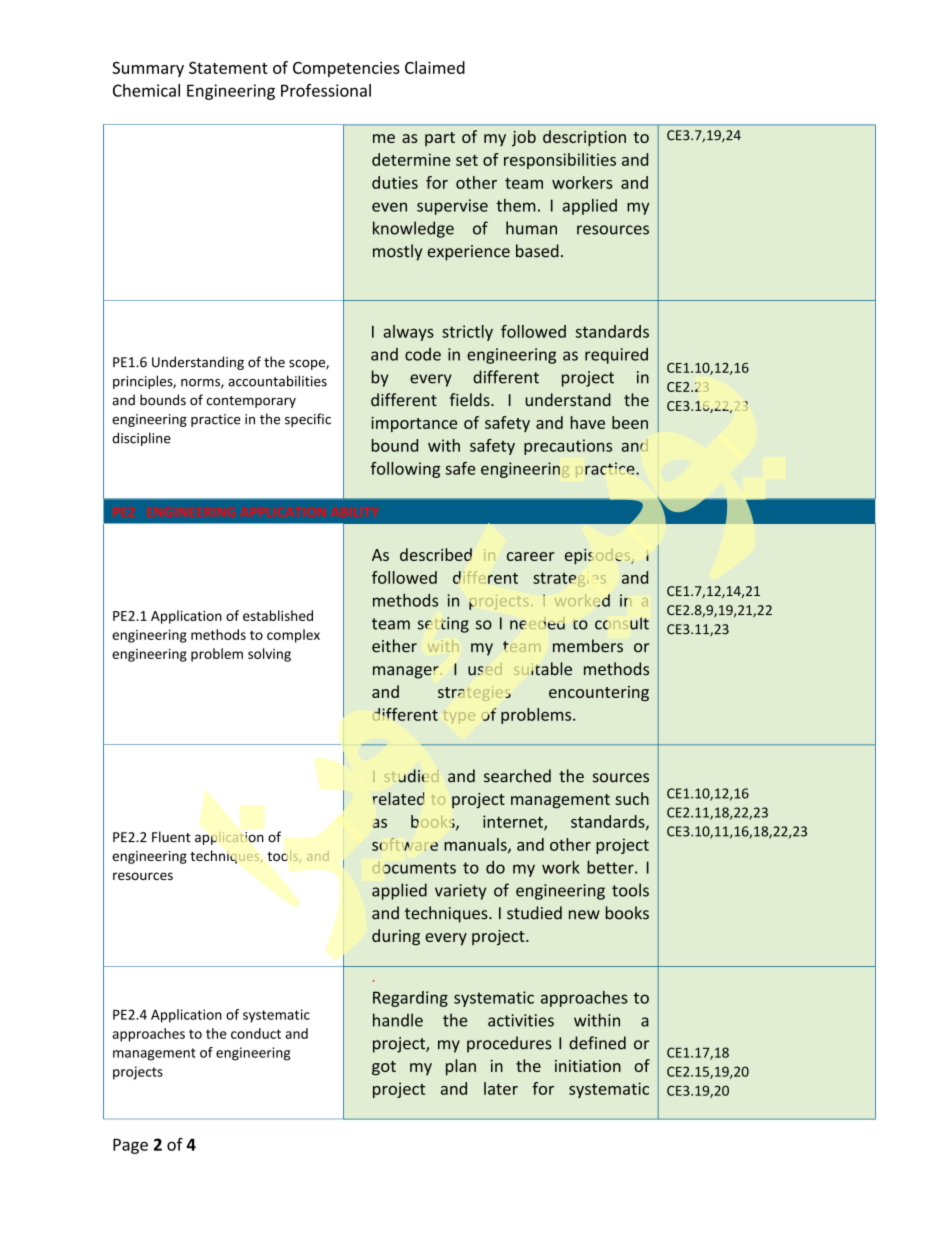  What do you see at coordinates (517, 776) in the page?
I see `searched` at bounding box center [517, 776].
